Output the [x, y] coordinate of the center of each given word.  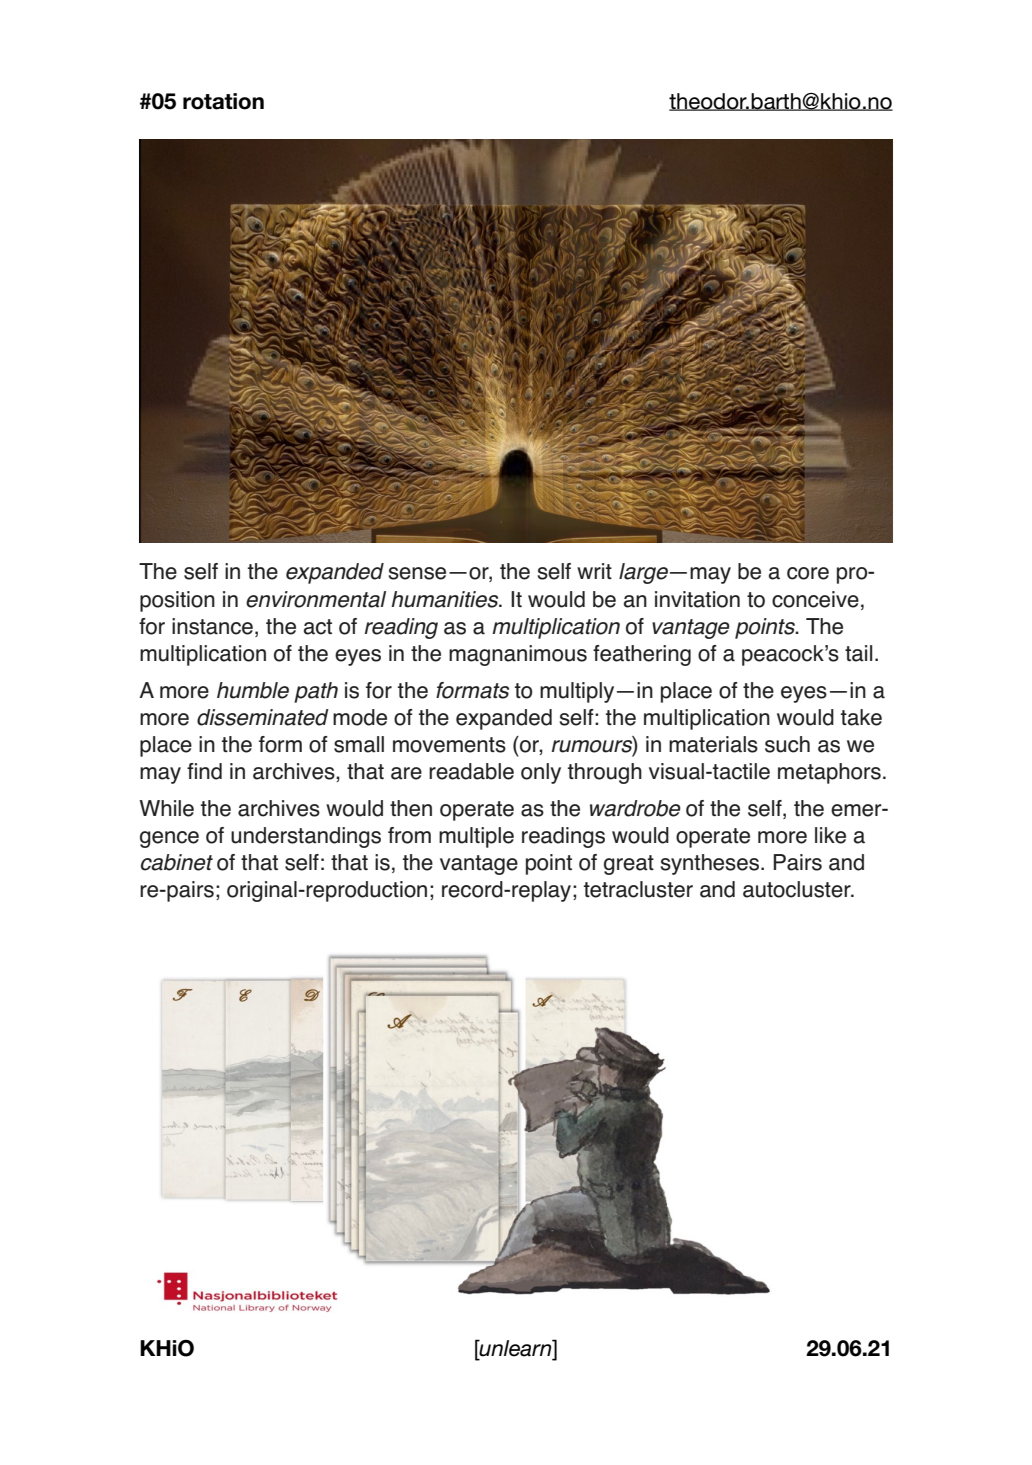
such [787, 744]
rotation [223, 101]
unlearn [515, 1348]
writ [594, 571]
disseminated [263, 717]
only [541, 773]
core [808, 573]
